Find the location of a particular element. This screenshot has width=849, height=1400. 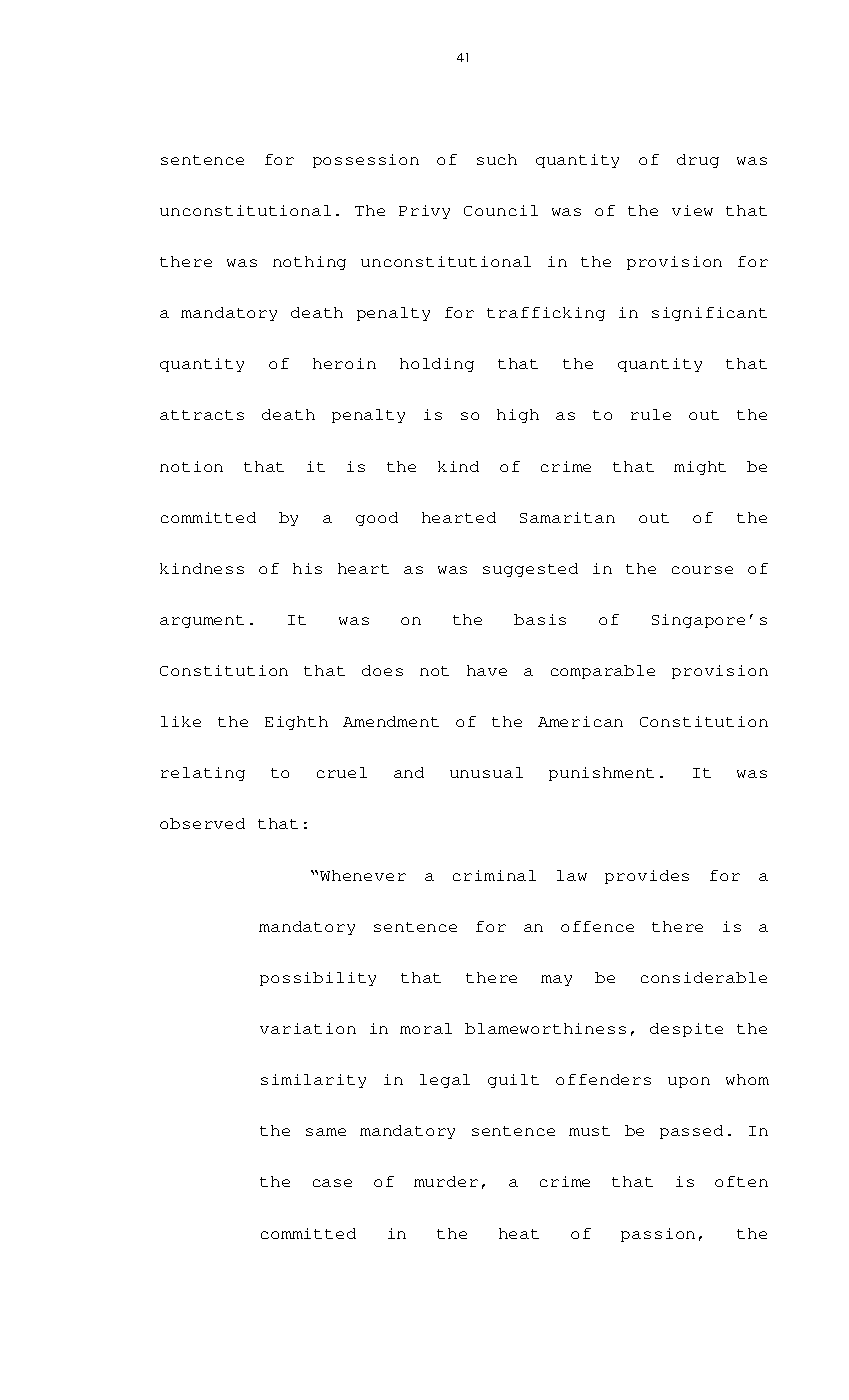

nothing is located at coordinates (309, 263).
